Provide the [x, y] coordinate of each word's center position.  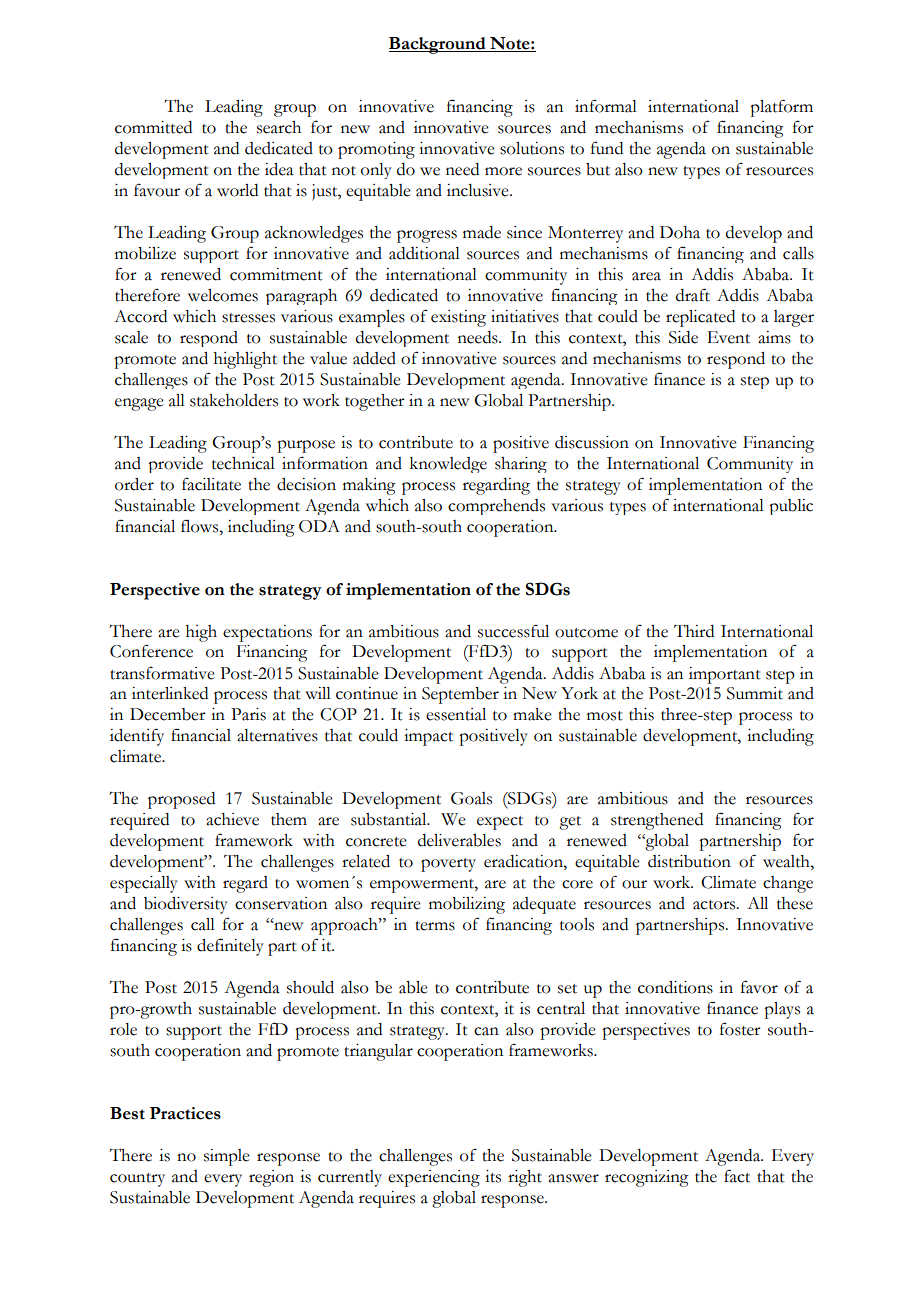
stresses [248, 318]
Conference [151, 651]
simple [227, 1157]
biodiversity [186, 905]
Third [694, 631]
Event [728, 337]
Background [438, 45]
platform [781, 108]
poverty [448, 865]
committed [153, 127]
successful [513, 631]
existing [458, 318]
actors [715, 905]
